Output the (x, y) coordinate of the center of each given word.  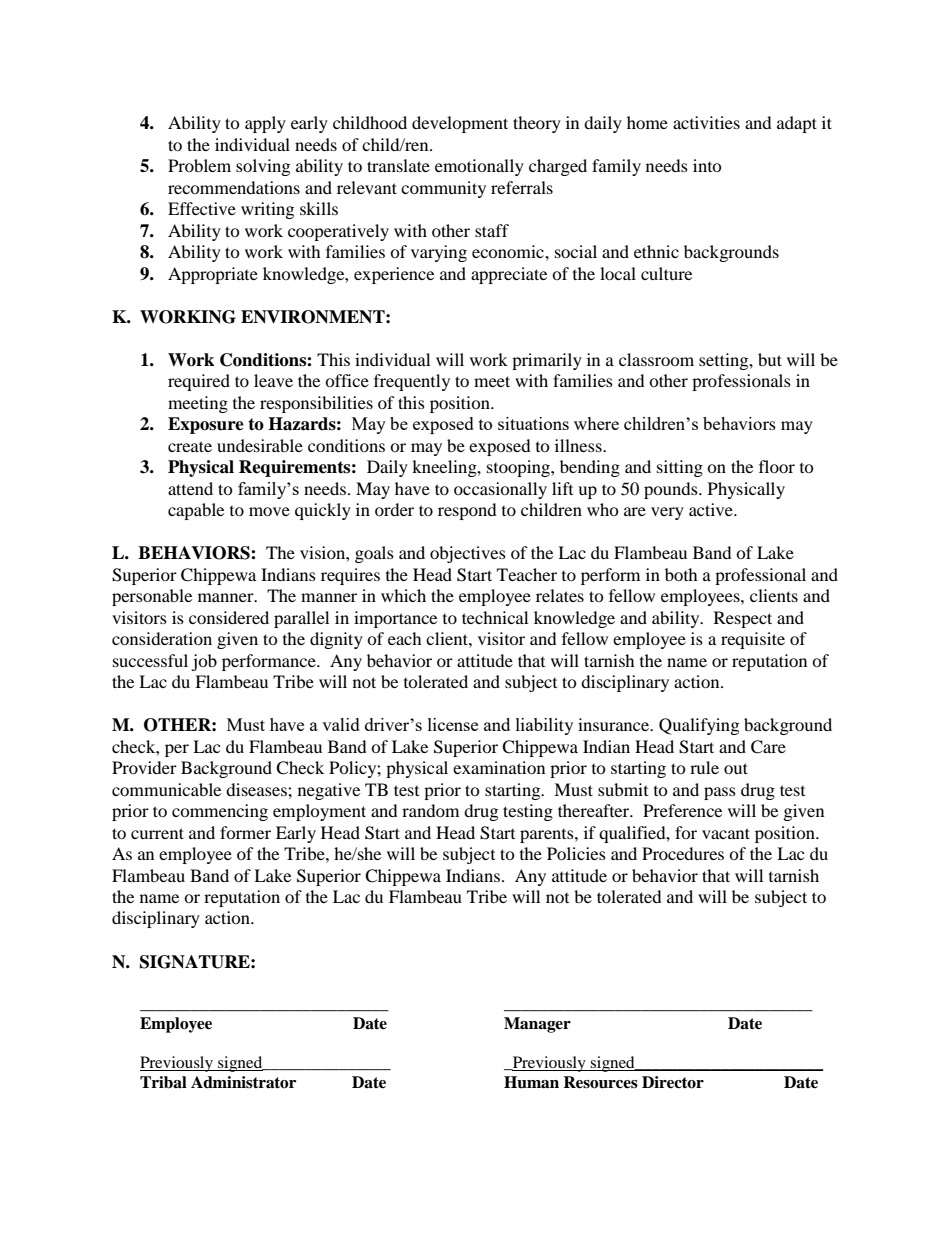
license (453, 724)
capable (196, 511)
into (707, 165)
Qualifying (699, 726)
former (245, 832)
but (770, 359)
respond (467, 511)
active (712, 509)
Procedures (683, 853)
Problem (199, 165)
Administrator (243, 1082)
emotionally (479, 167)
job (204, 662)
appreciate (509, 275)
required (199, 382)
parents (548, 836)
